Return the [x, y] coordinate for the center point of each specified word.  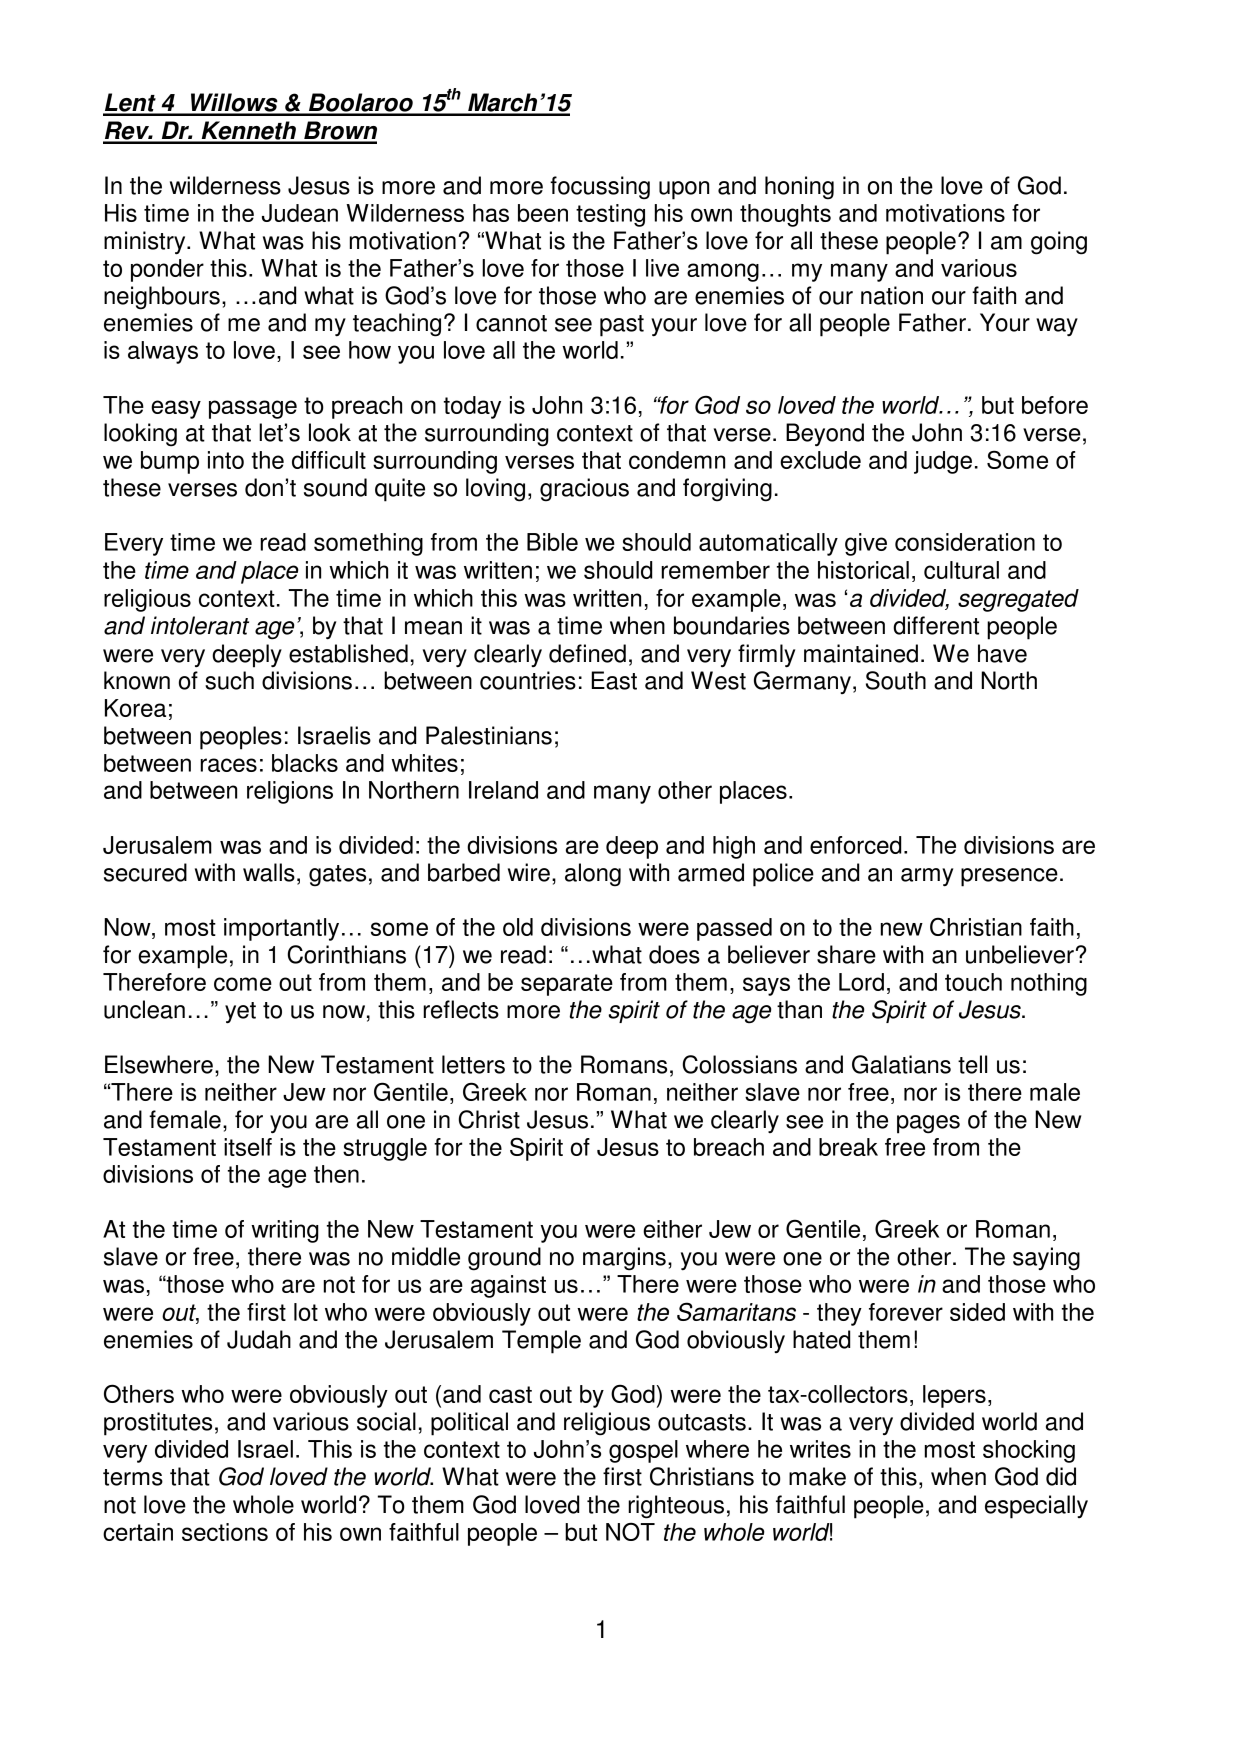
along [593, 875]
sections [225, 1532]
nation [892, 295]
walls [269, 872]
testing [610, 215]
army [927, 877]
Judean [300, 213]
